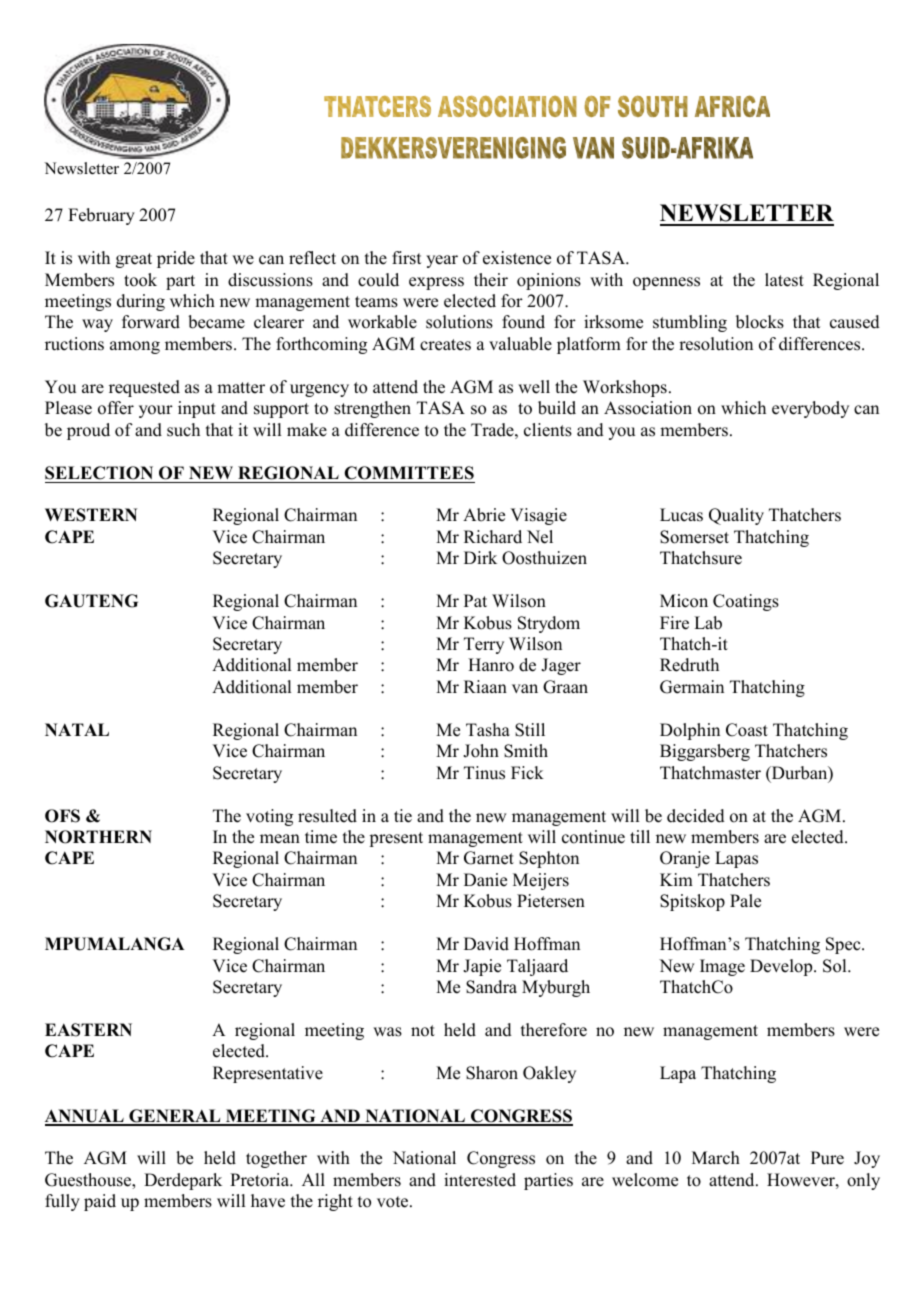  Describe the element at coordinates (77, 729) in the screenshot. I see `NATAL` at that location.
